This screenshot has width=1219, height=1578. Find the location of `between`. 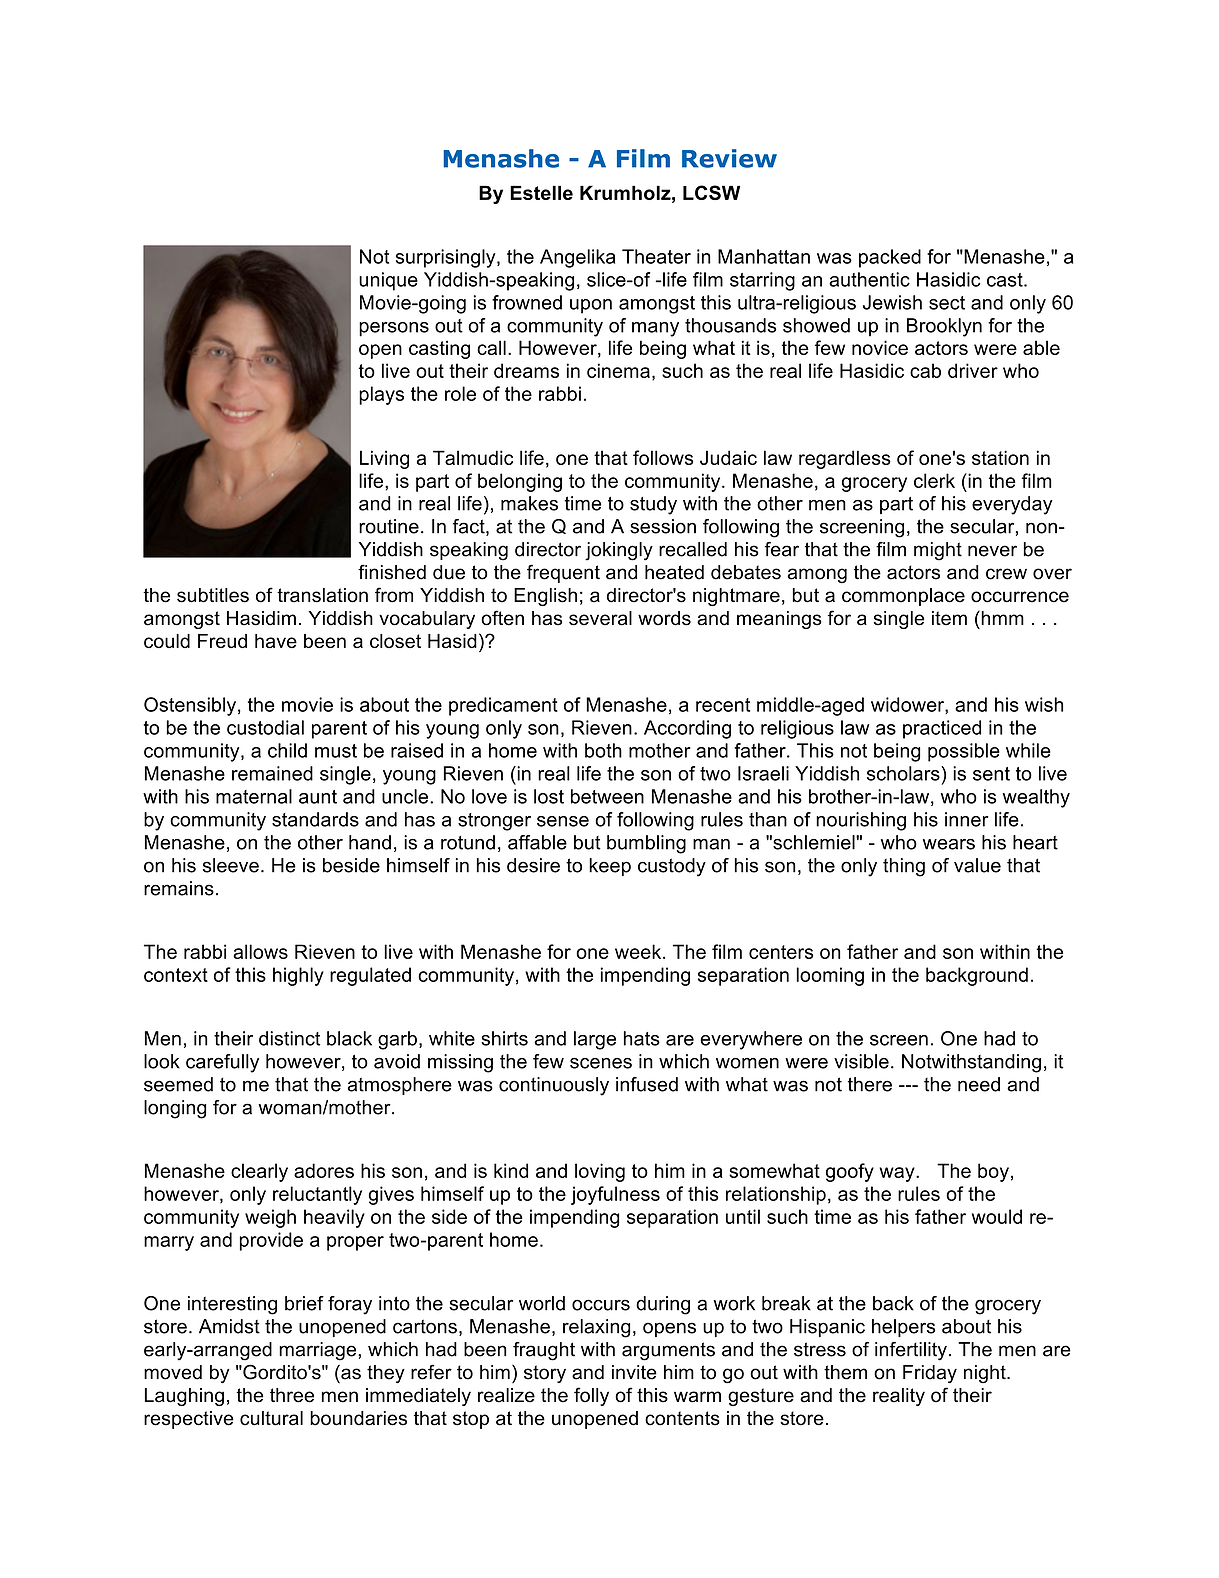

between is located at coordinates (607, 796).
